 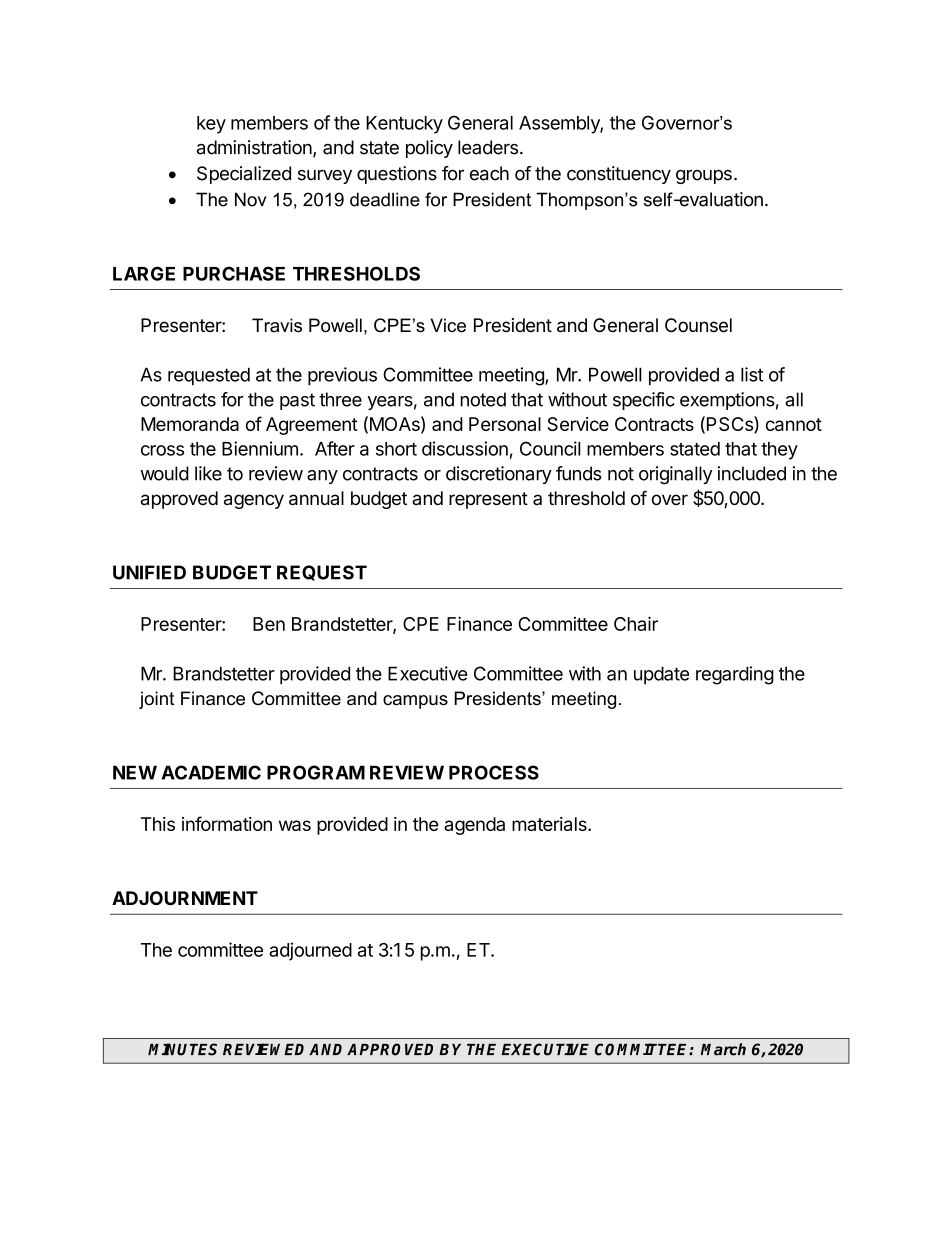 I want to click on materials, so click(x=550, y=824).
